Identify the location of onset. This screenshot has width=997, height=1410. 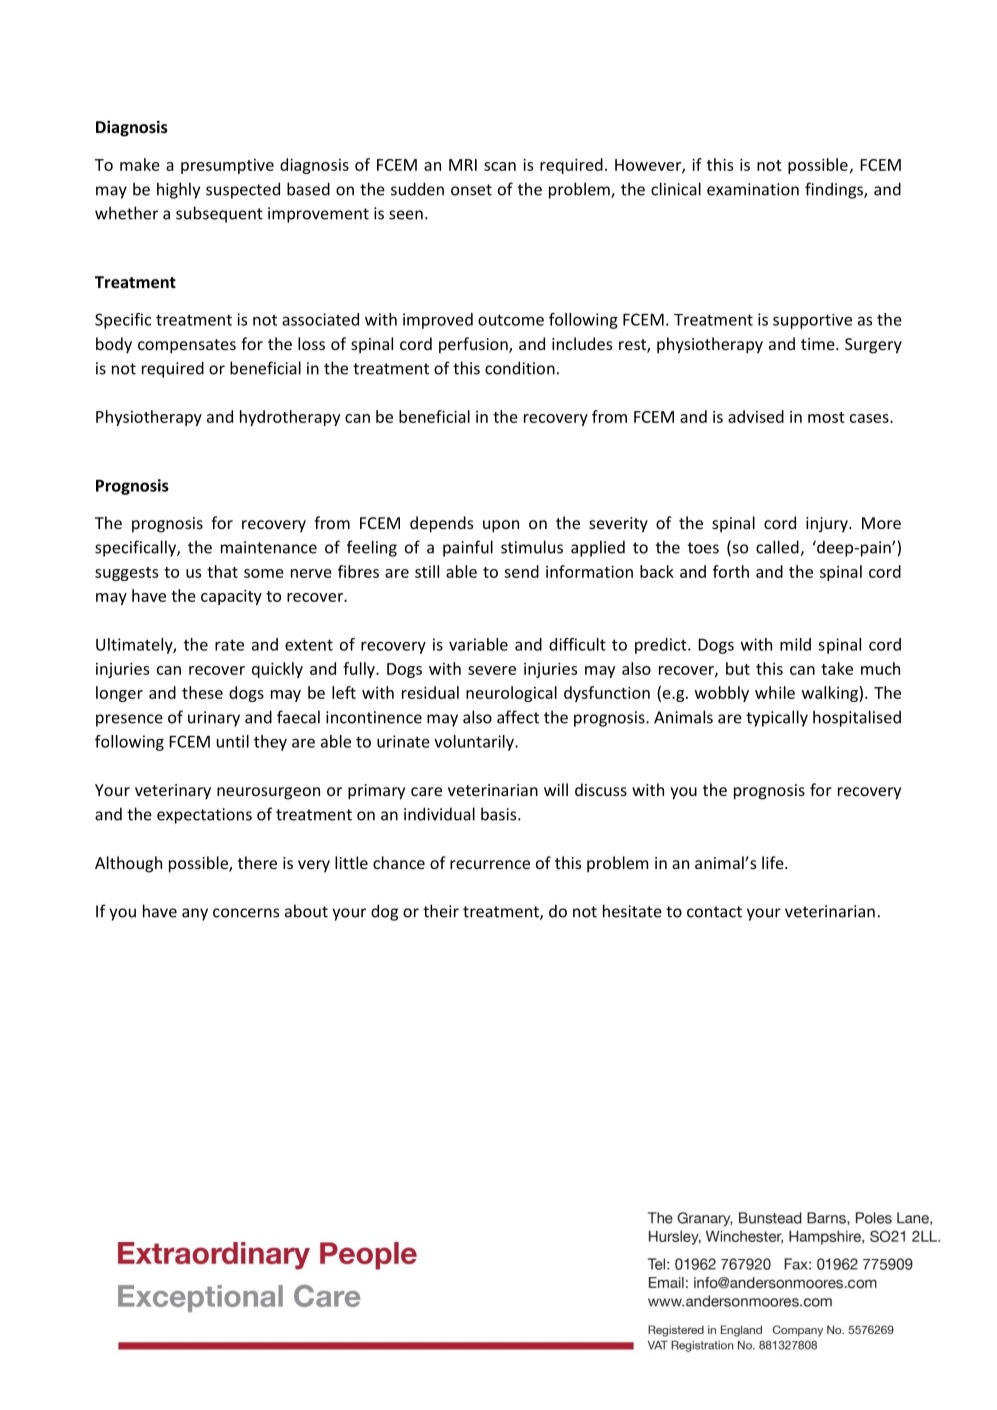
(471, 190).
